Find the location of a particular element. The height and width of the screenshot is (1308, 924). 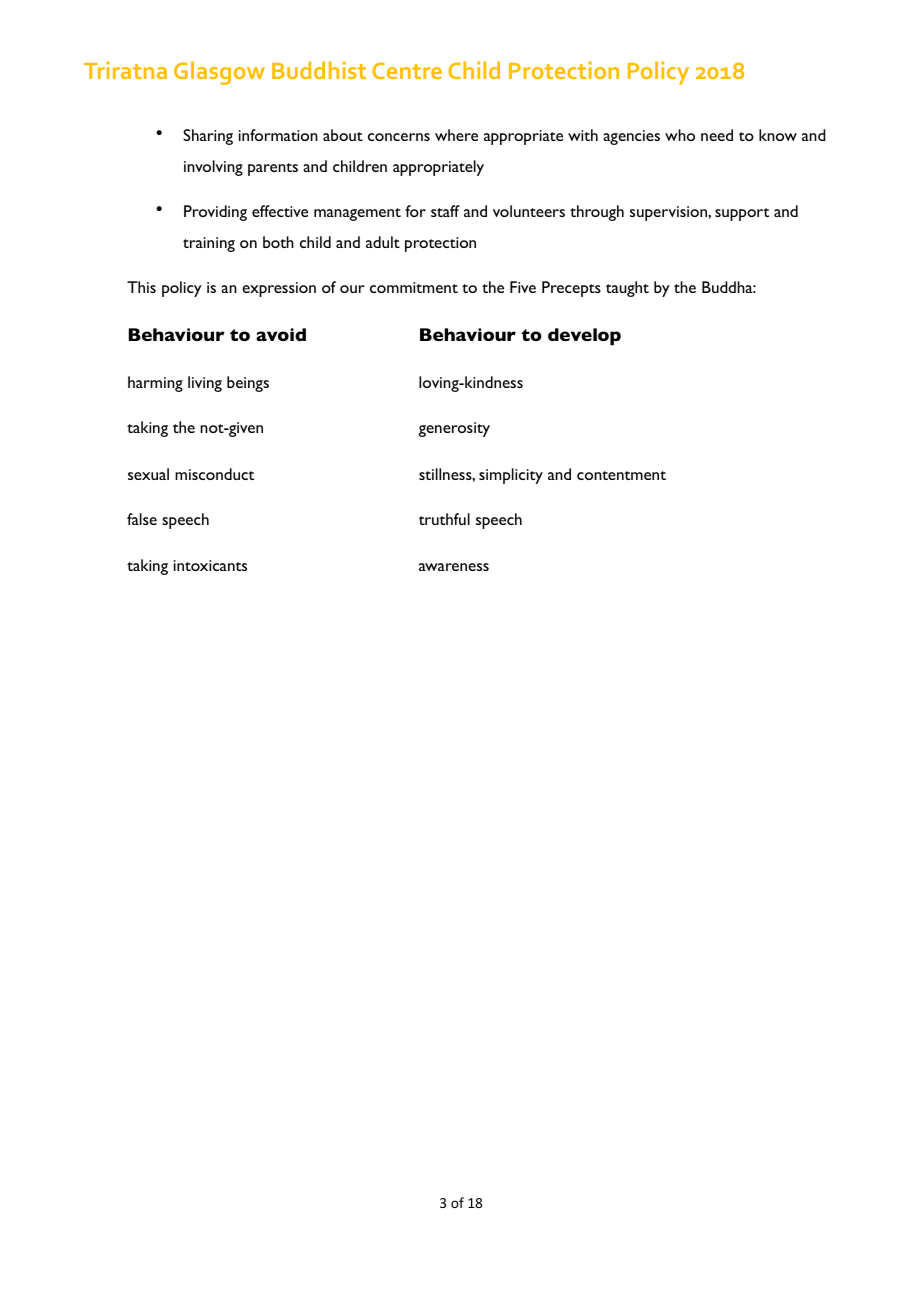

intoxicants is located at coordinates (210, 565).
